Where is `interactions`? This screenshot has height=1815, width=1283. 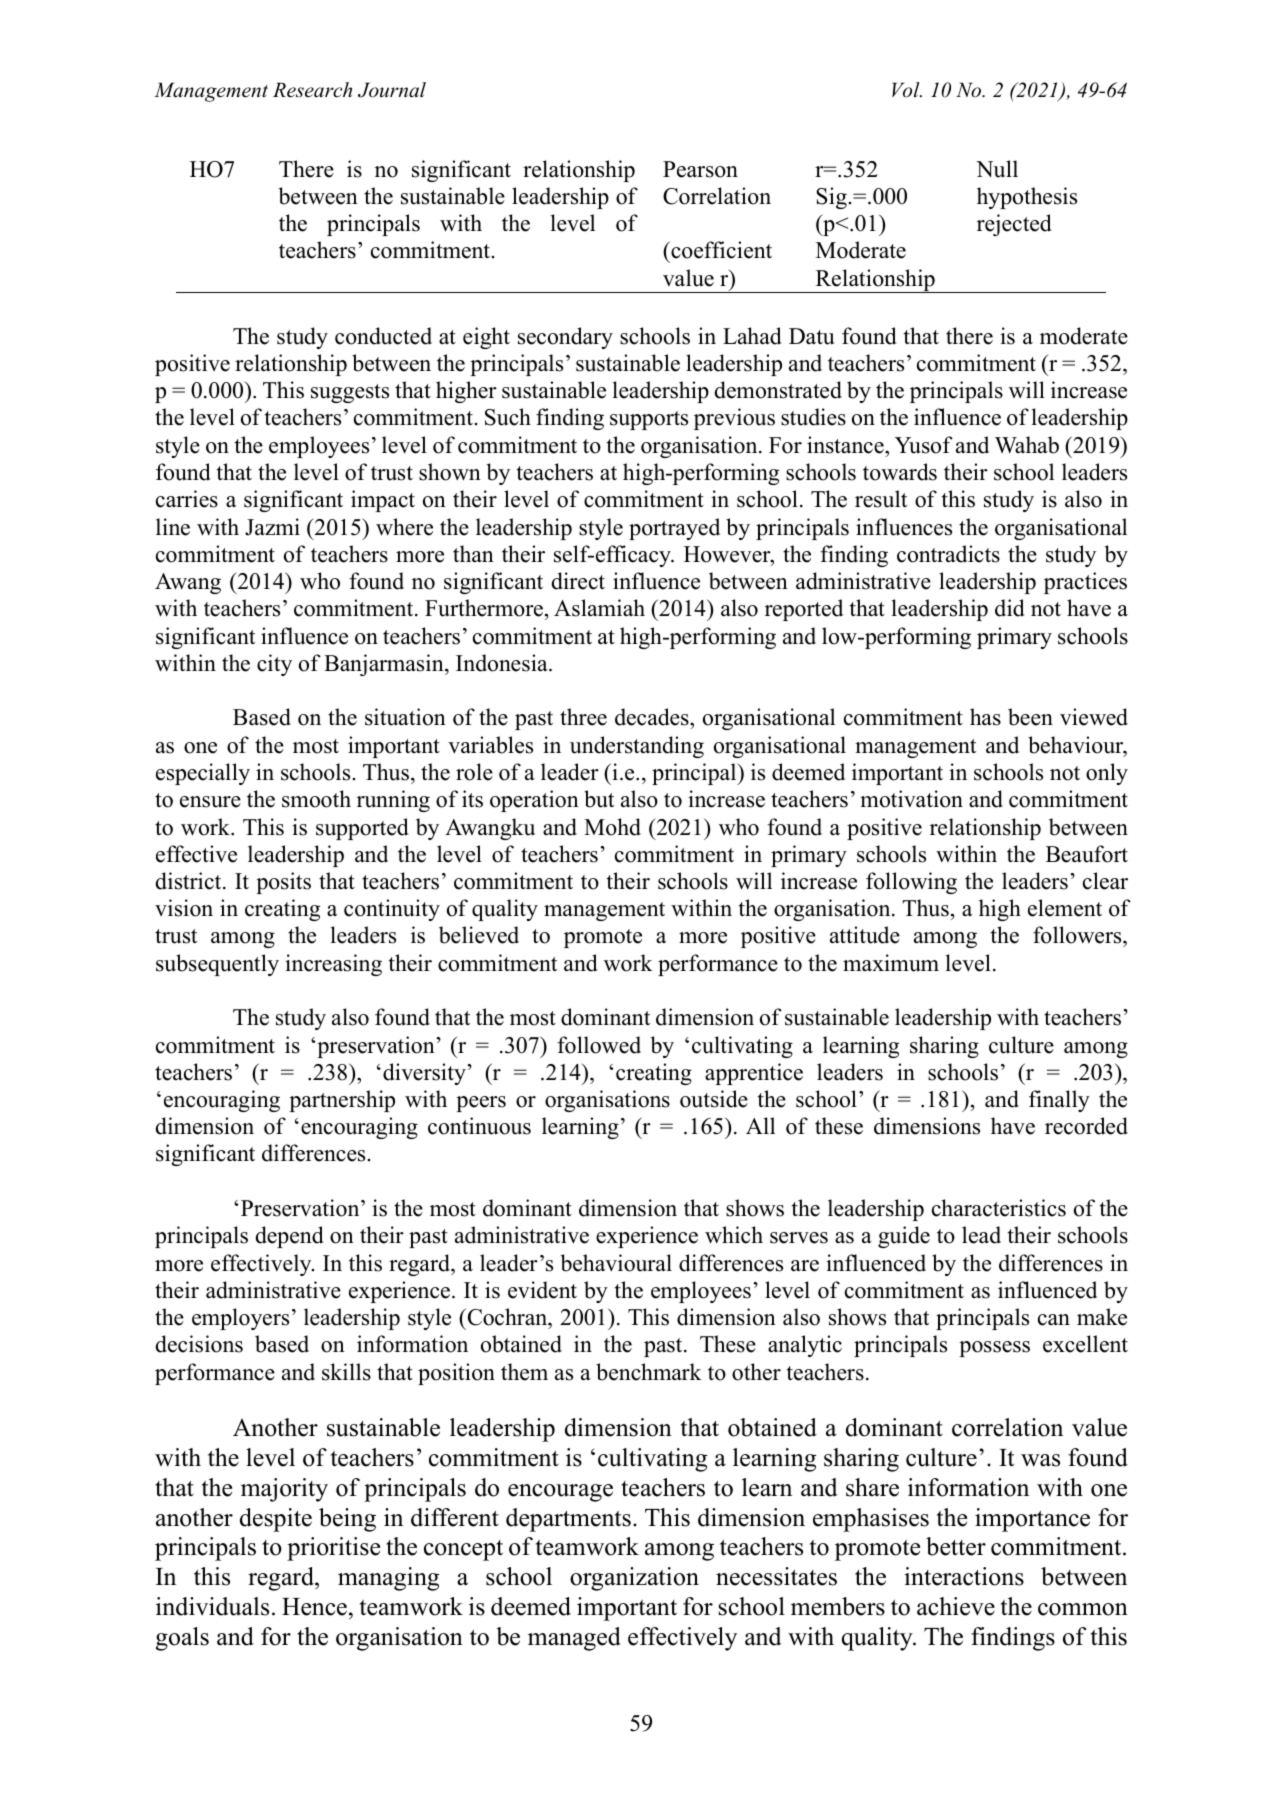 interactions is located at coordinates (964, 1576).
